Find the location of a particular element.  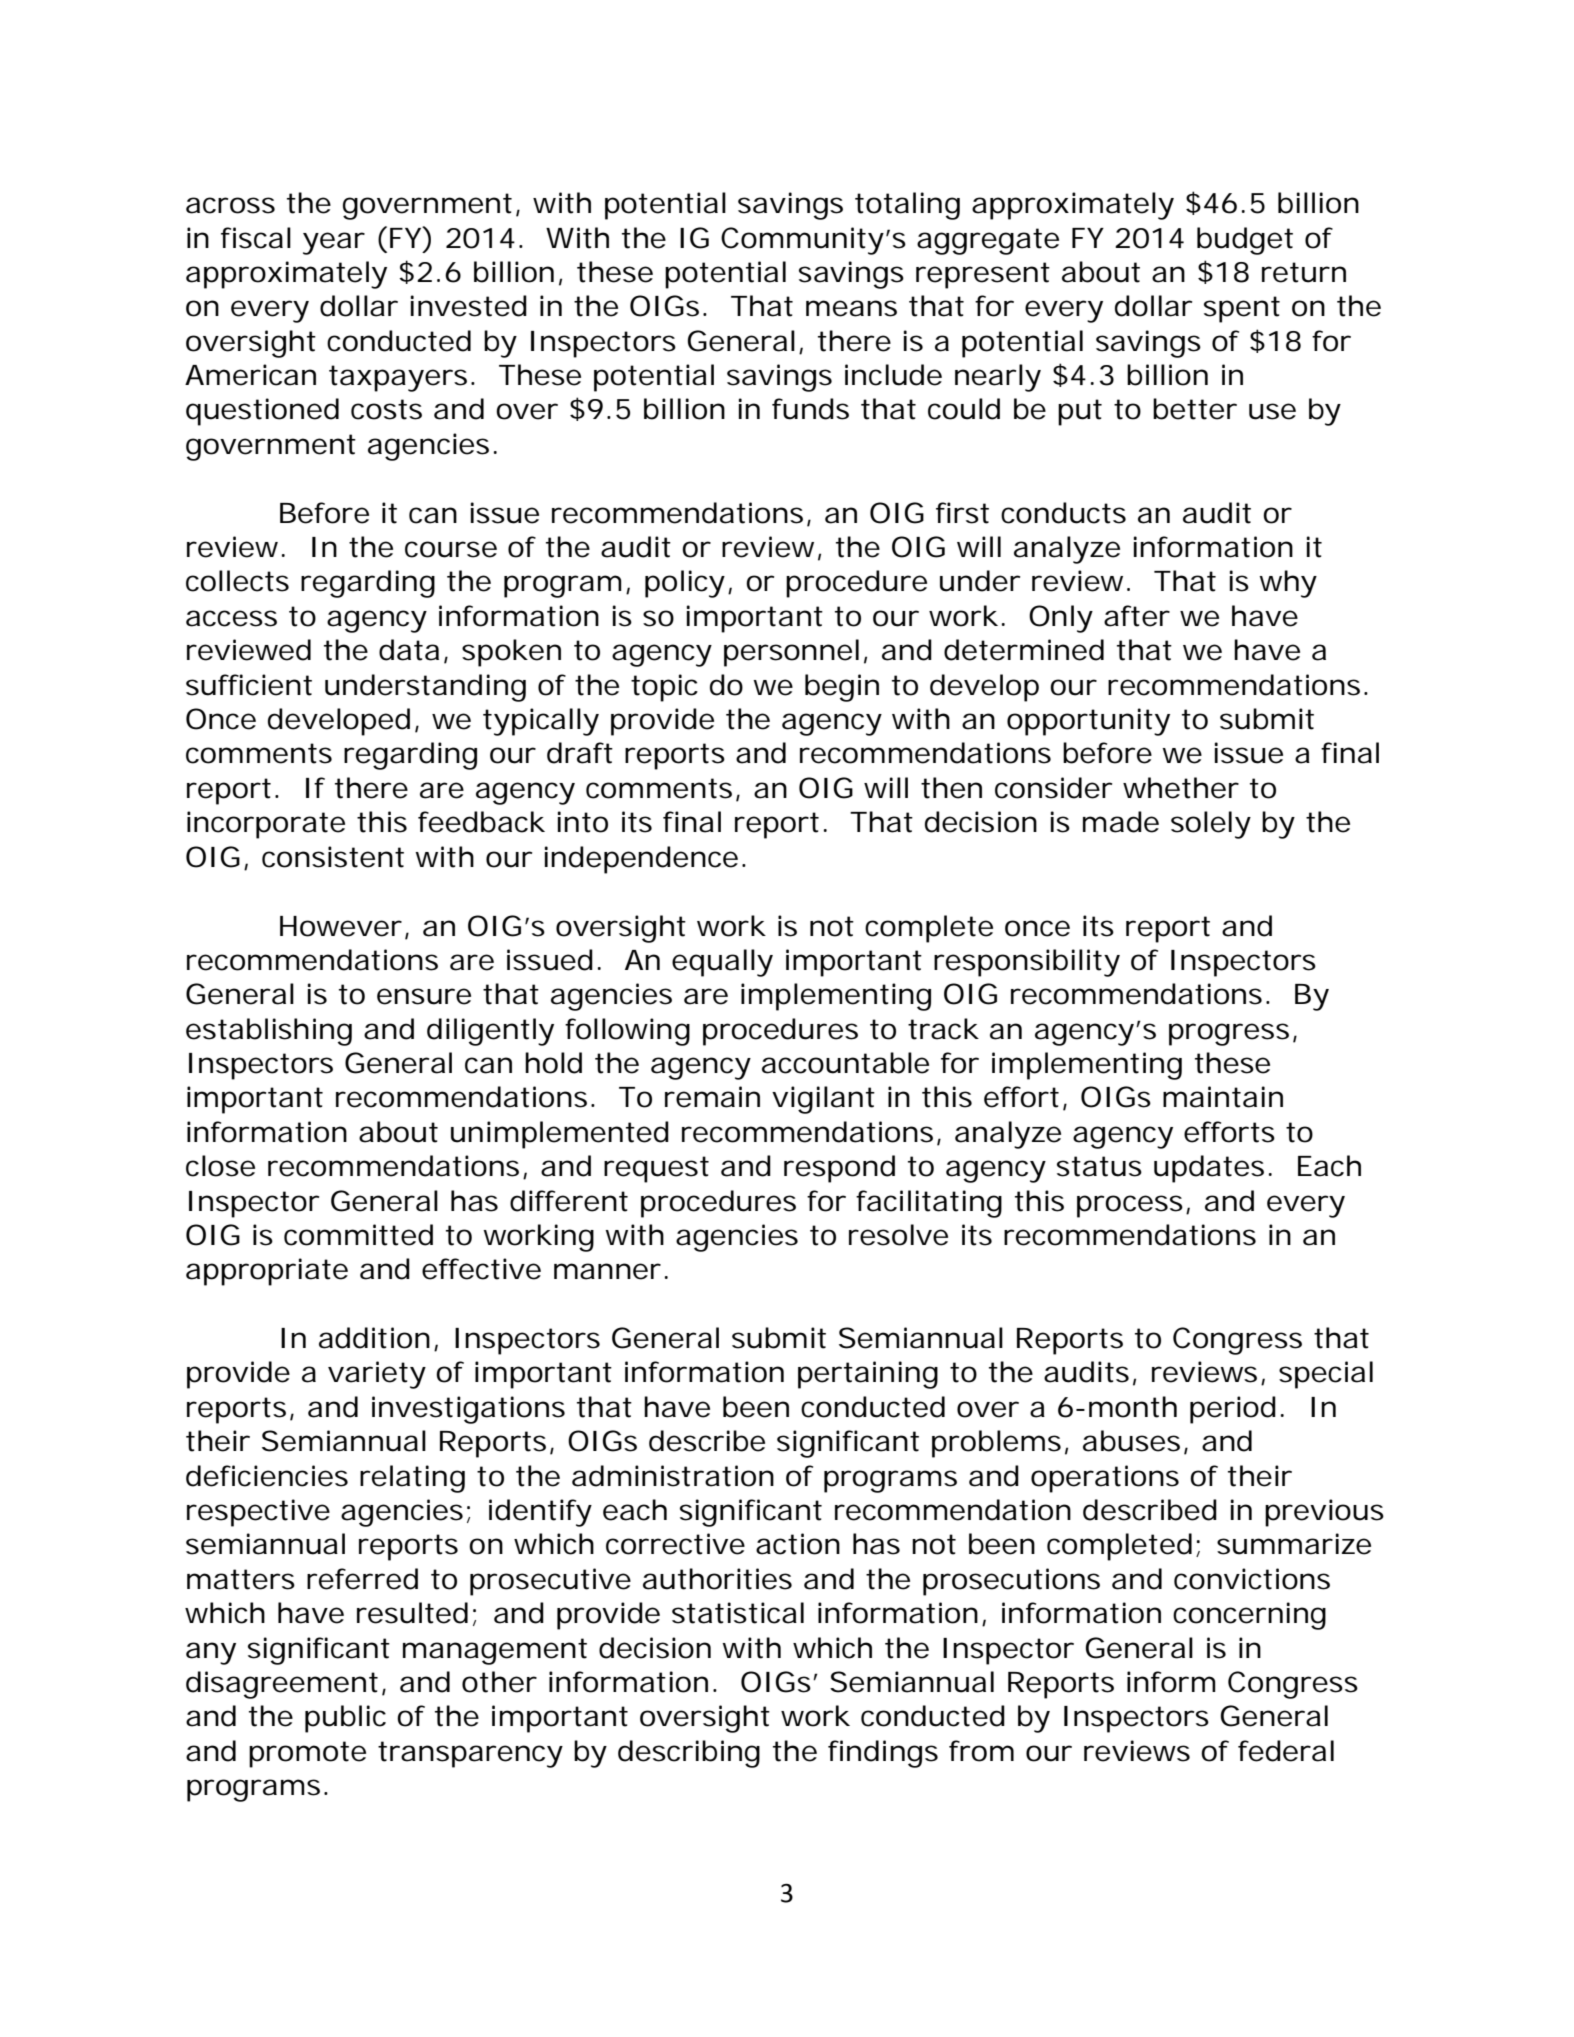

pertaining is located at coordinates (868, 1375).
